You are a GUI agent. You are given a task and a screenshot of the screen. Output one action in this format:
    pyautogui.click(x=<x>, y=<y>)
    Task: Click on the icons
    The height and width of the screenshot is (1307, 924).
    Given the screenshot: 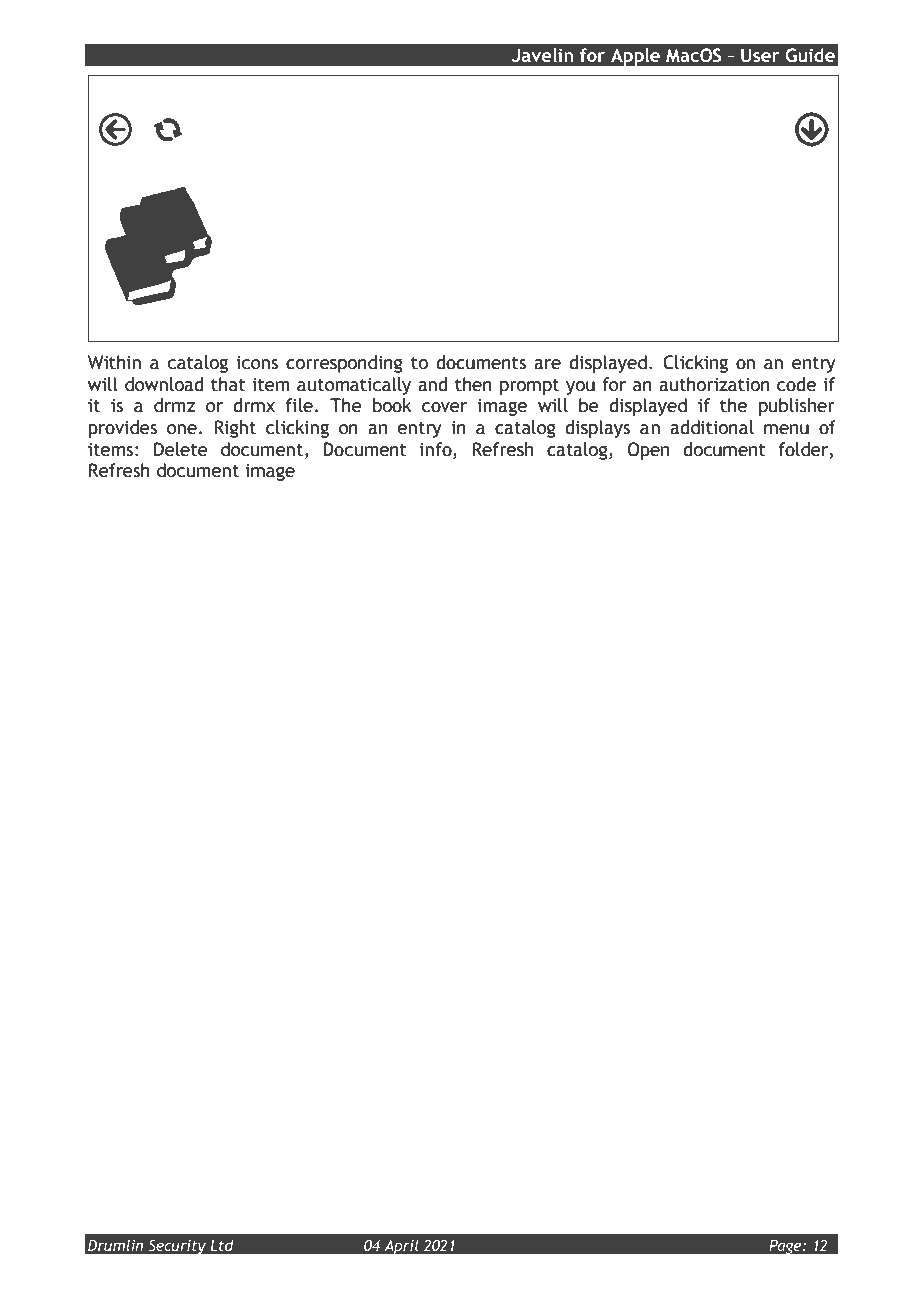 What is the action you would take?
    pyautogui.click(x=257, y=363)
